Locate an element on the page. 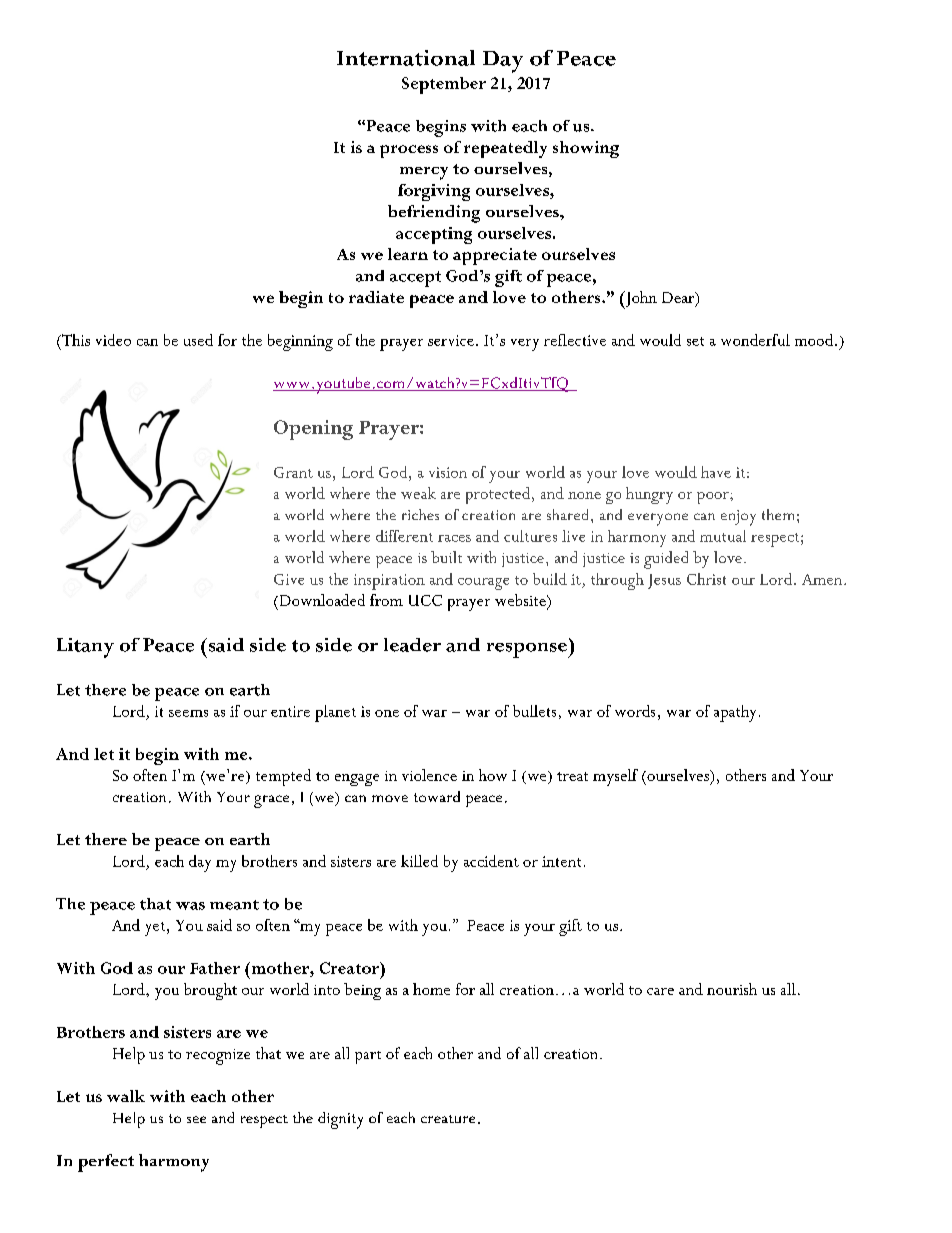  International is located at coordinates (406, 58).
